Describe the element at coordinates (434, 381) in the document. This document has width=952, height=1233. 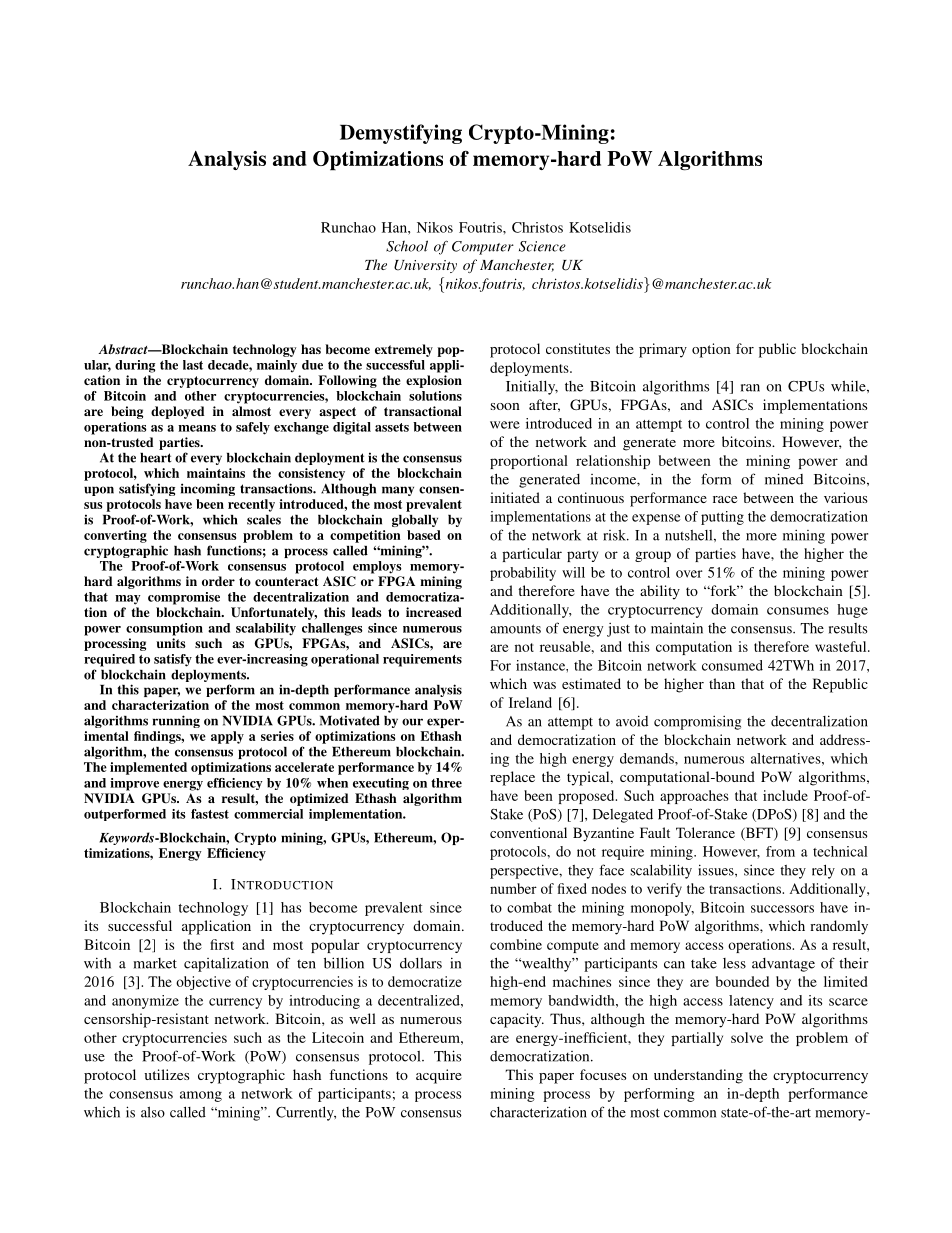
I see `explosion` at that location.
